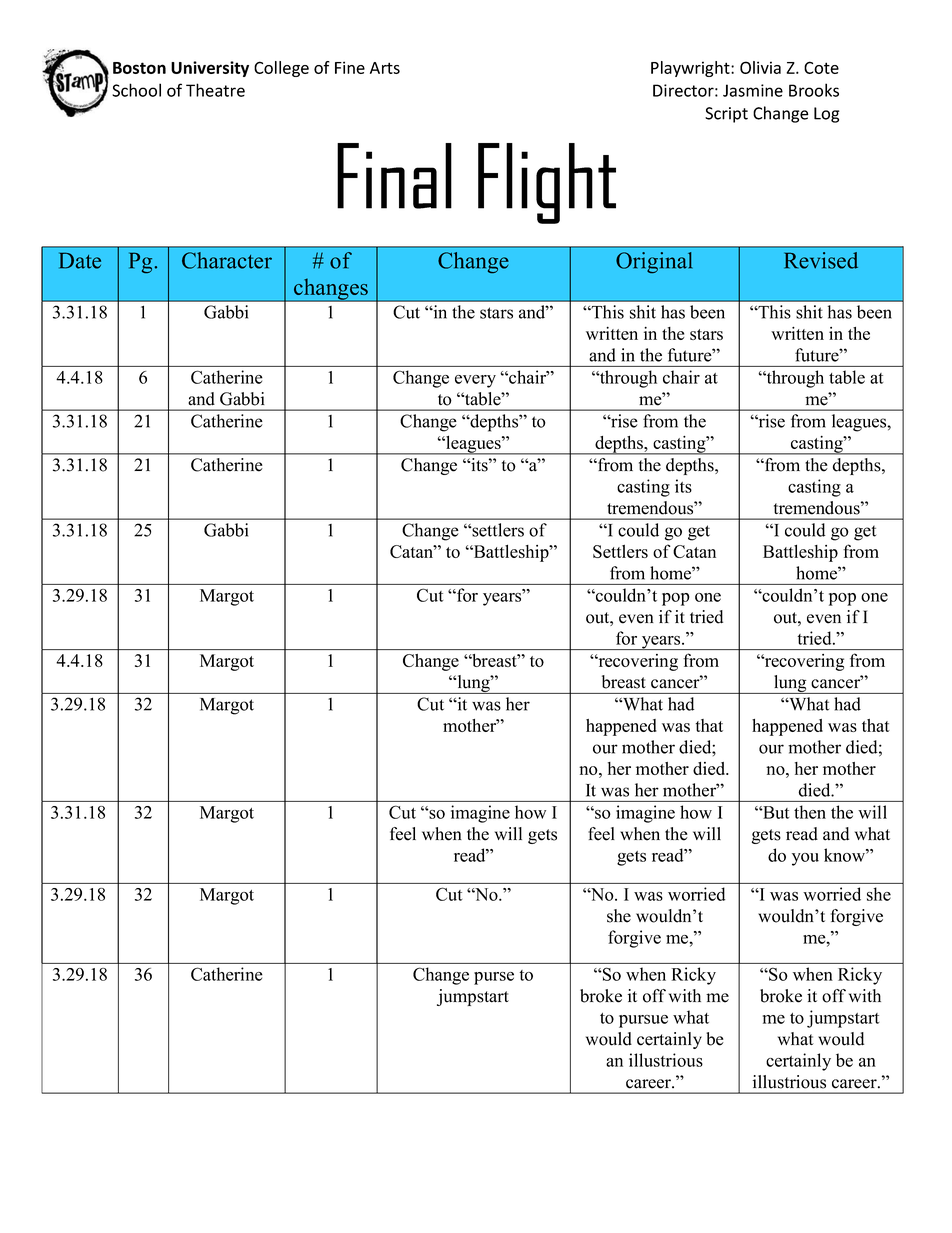 The width and height of the document is (952, 1233). Describe the element at coordinates (810, 812) in the document. I see `then` at that location.
